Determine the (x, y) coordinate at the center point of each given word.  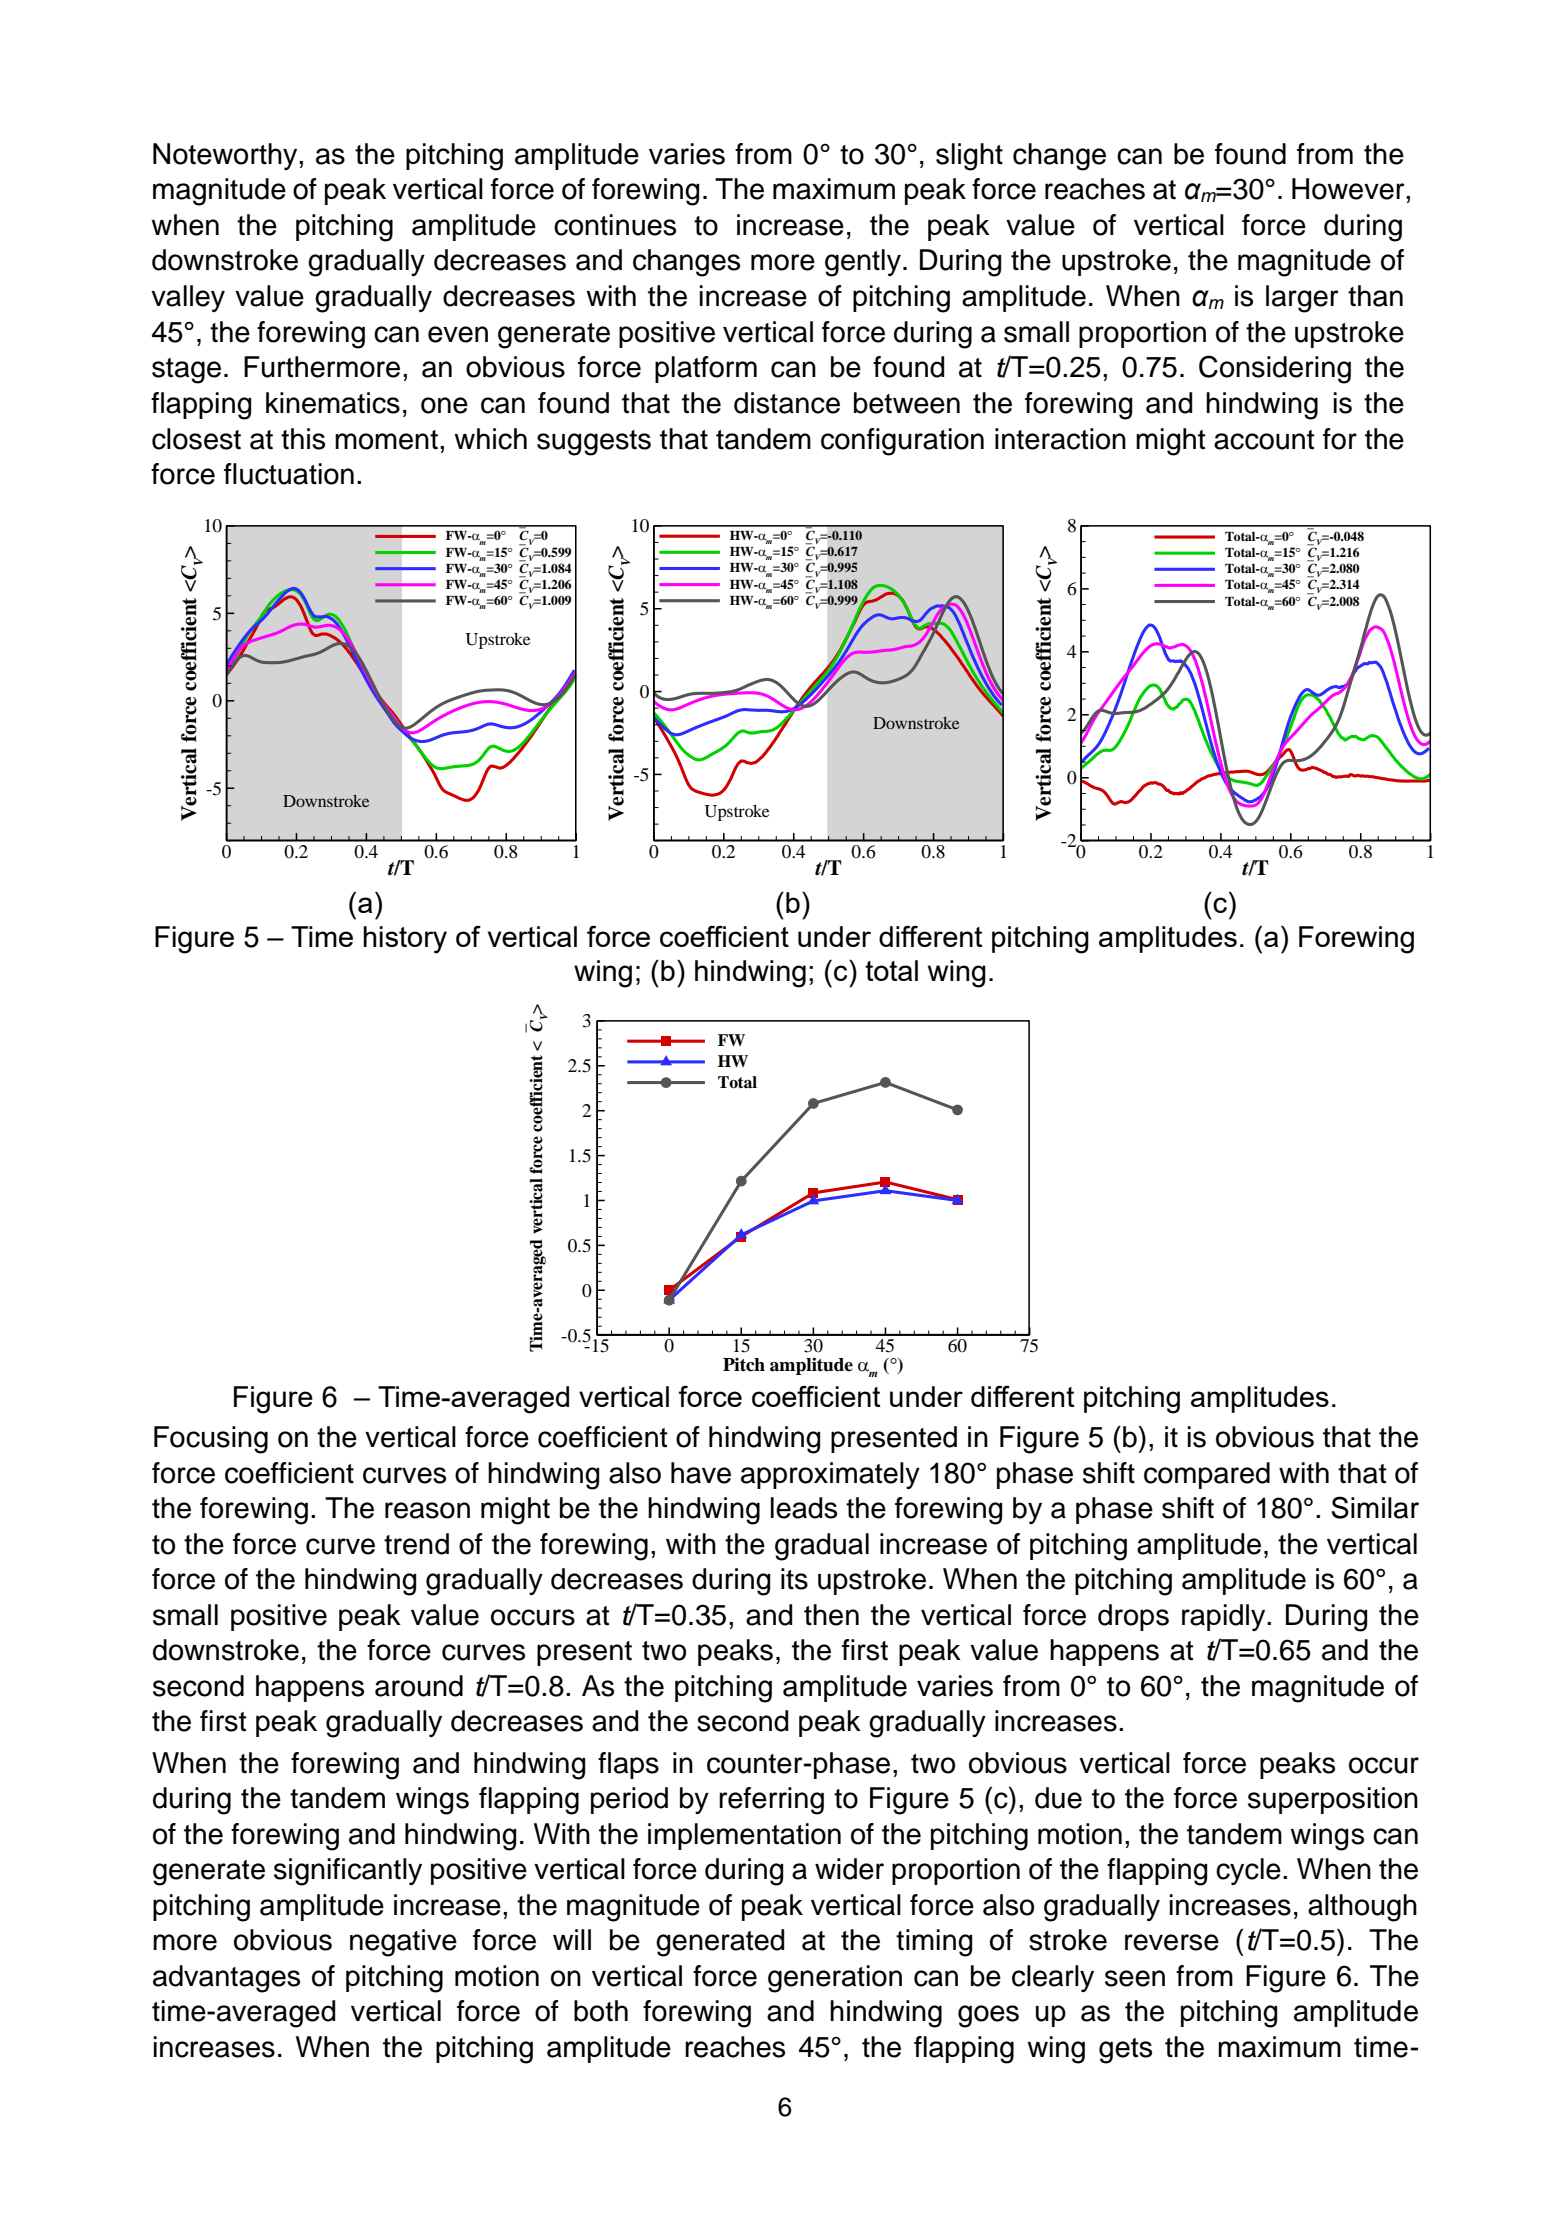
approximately (830, 1475)
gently (863, 263)
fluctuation (289, 474)
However (1349, 189)
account (1264, 440)
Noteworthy (226, 156)
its (794, 1579)
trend (416, 1544)
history (405, 940)
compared (1207, 1475)
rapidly (1225, 1617)
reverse (1172, 1942)
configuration (902, 442)
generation (835, 1979)
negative (403, 1943)
